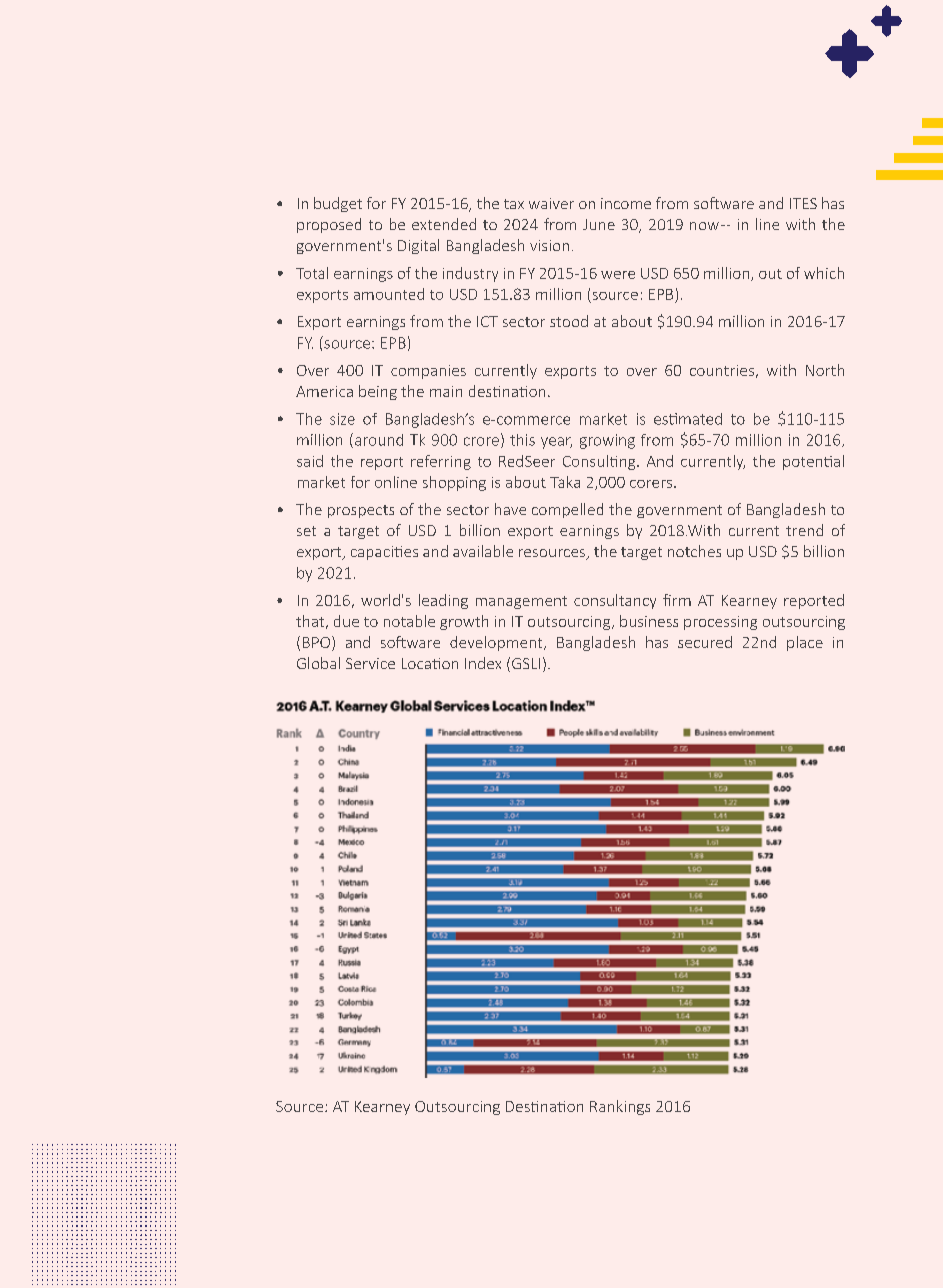 The width and height of the screenshot is (943, 1288). Describe the element at coordinates (483, 663) in the screenshot. I see `Index` at that location.
